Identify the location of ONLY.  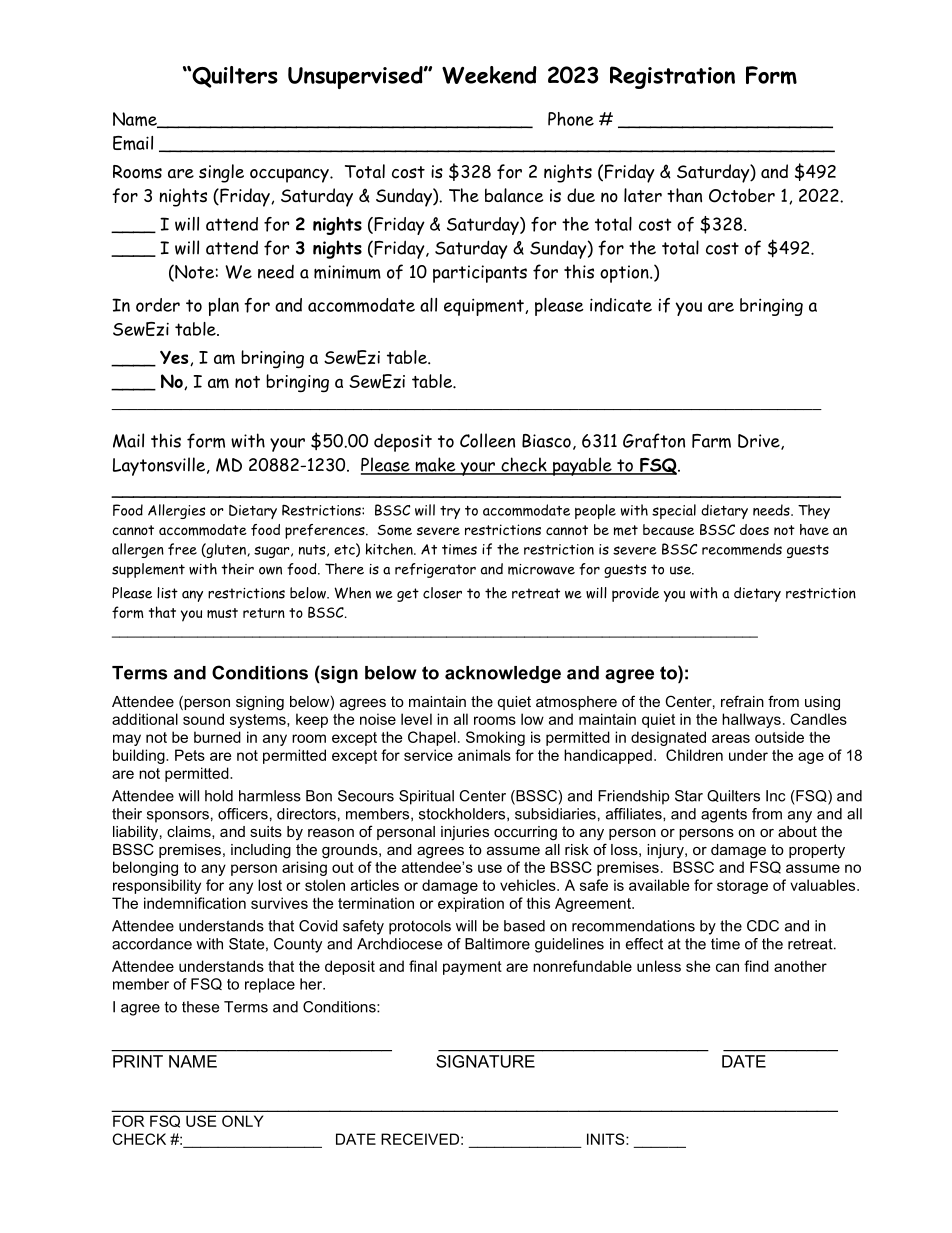
(243, 1121).
